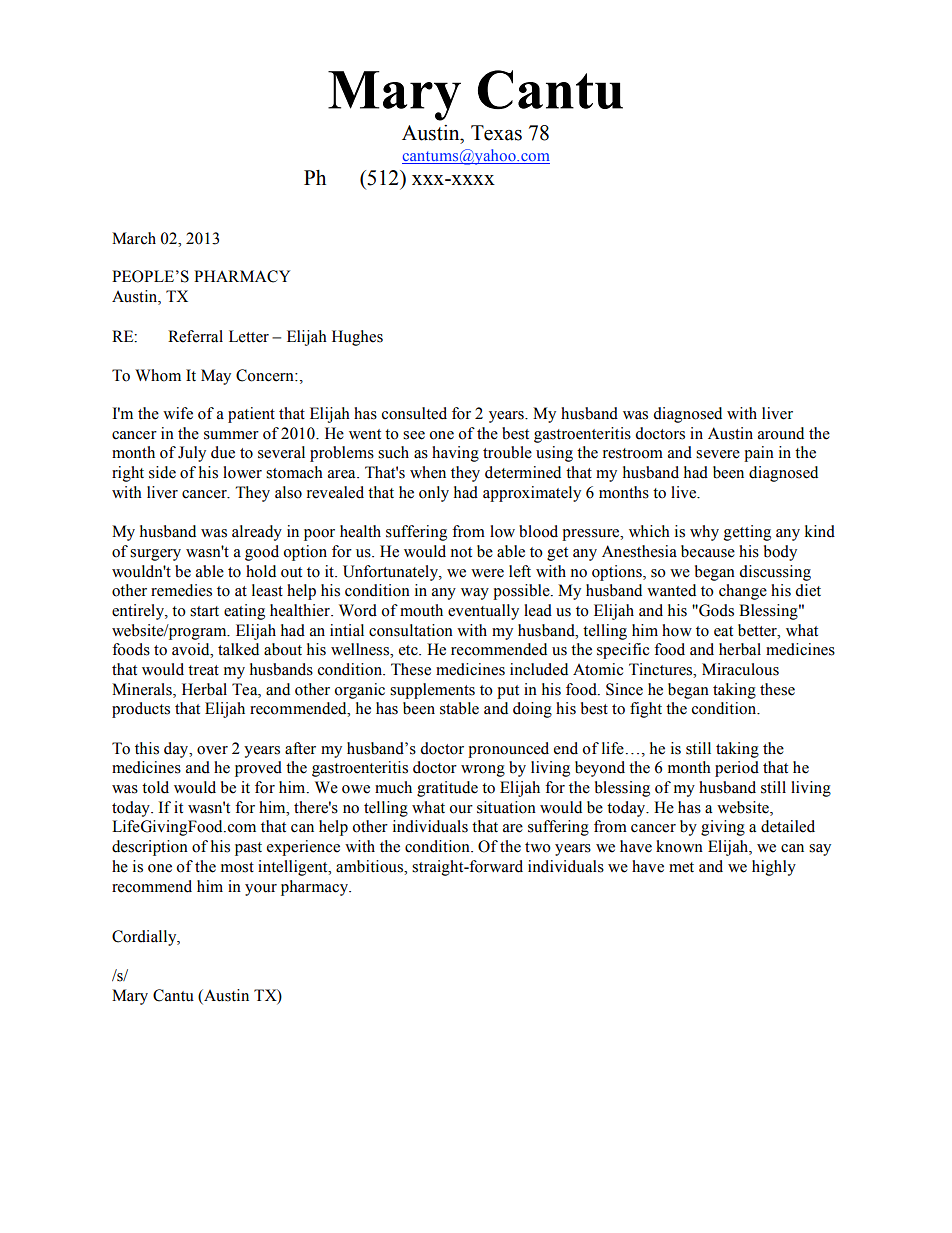 This image has width=952, height=1233. I want to click on March, so click(134, 238).
